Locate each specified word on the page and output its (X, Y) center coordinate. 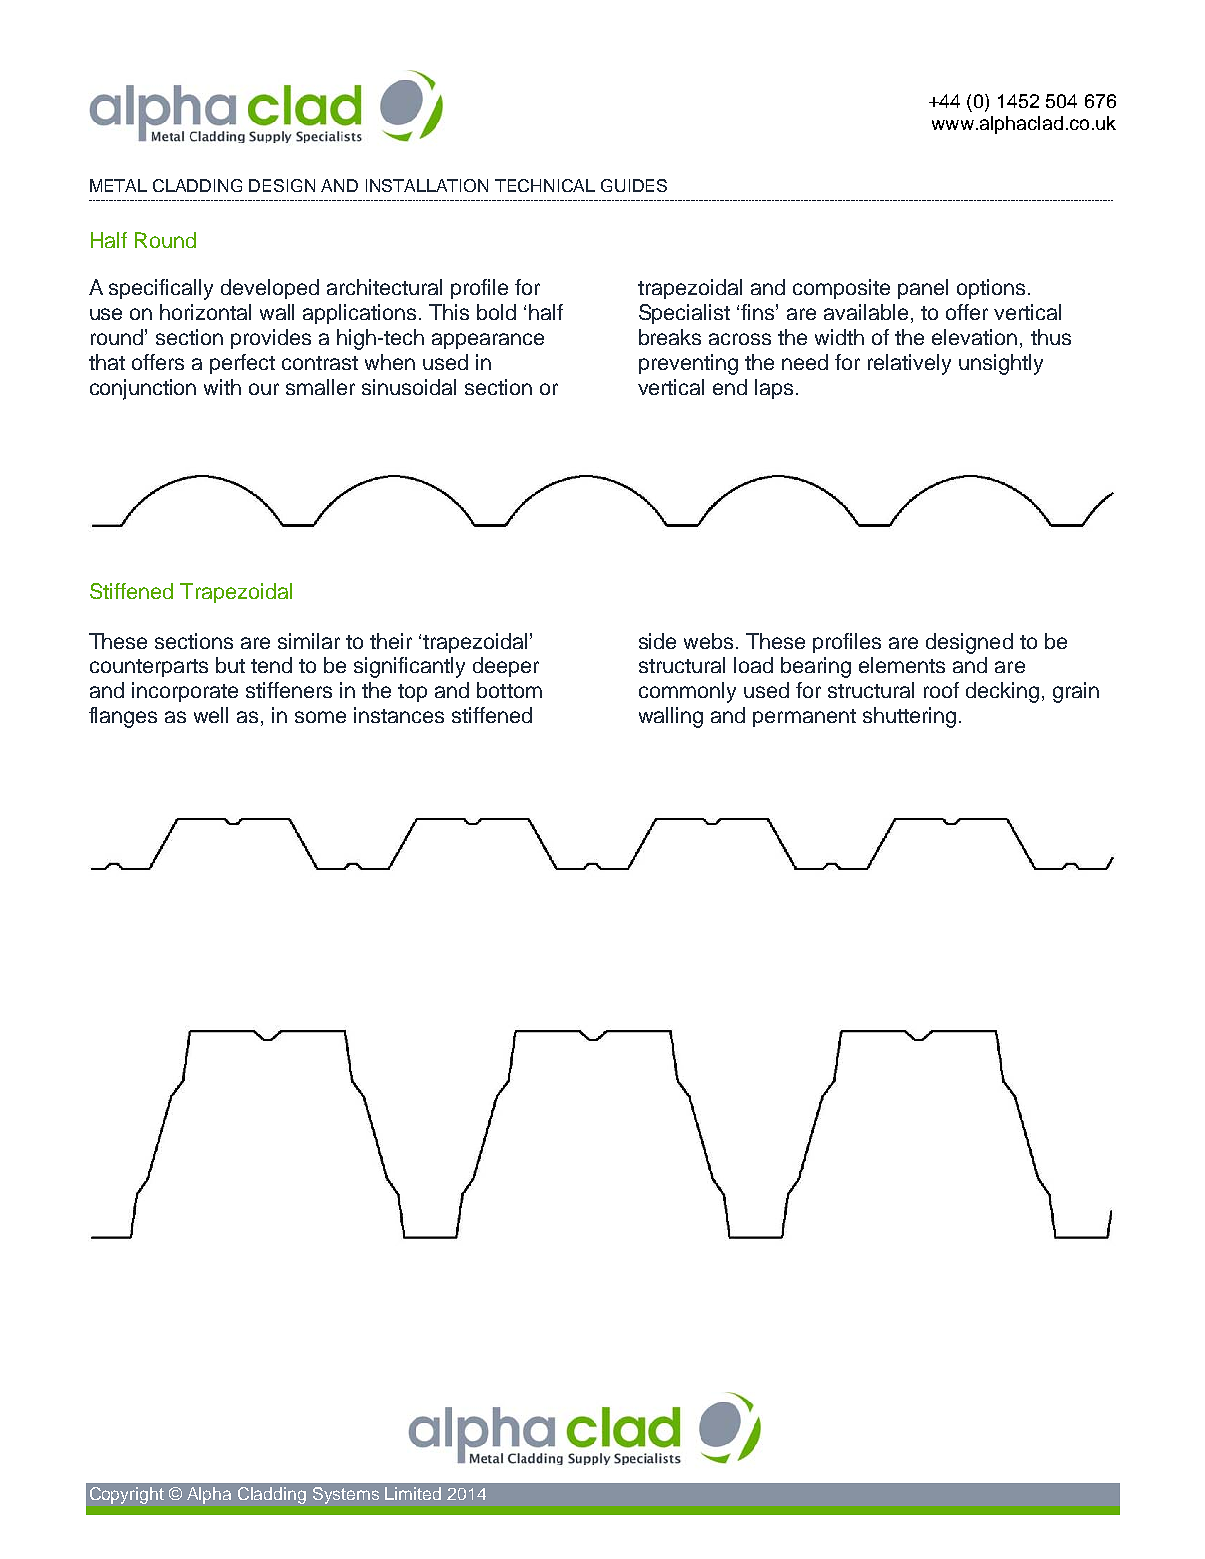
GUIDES (634, 185)
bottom (509, 690)
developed (270, 289)
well (211, 715)
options (991, 289)
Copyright (127, 1495)
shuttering (909, 717)
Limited (413, 1493)
